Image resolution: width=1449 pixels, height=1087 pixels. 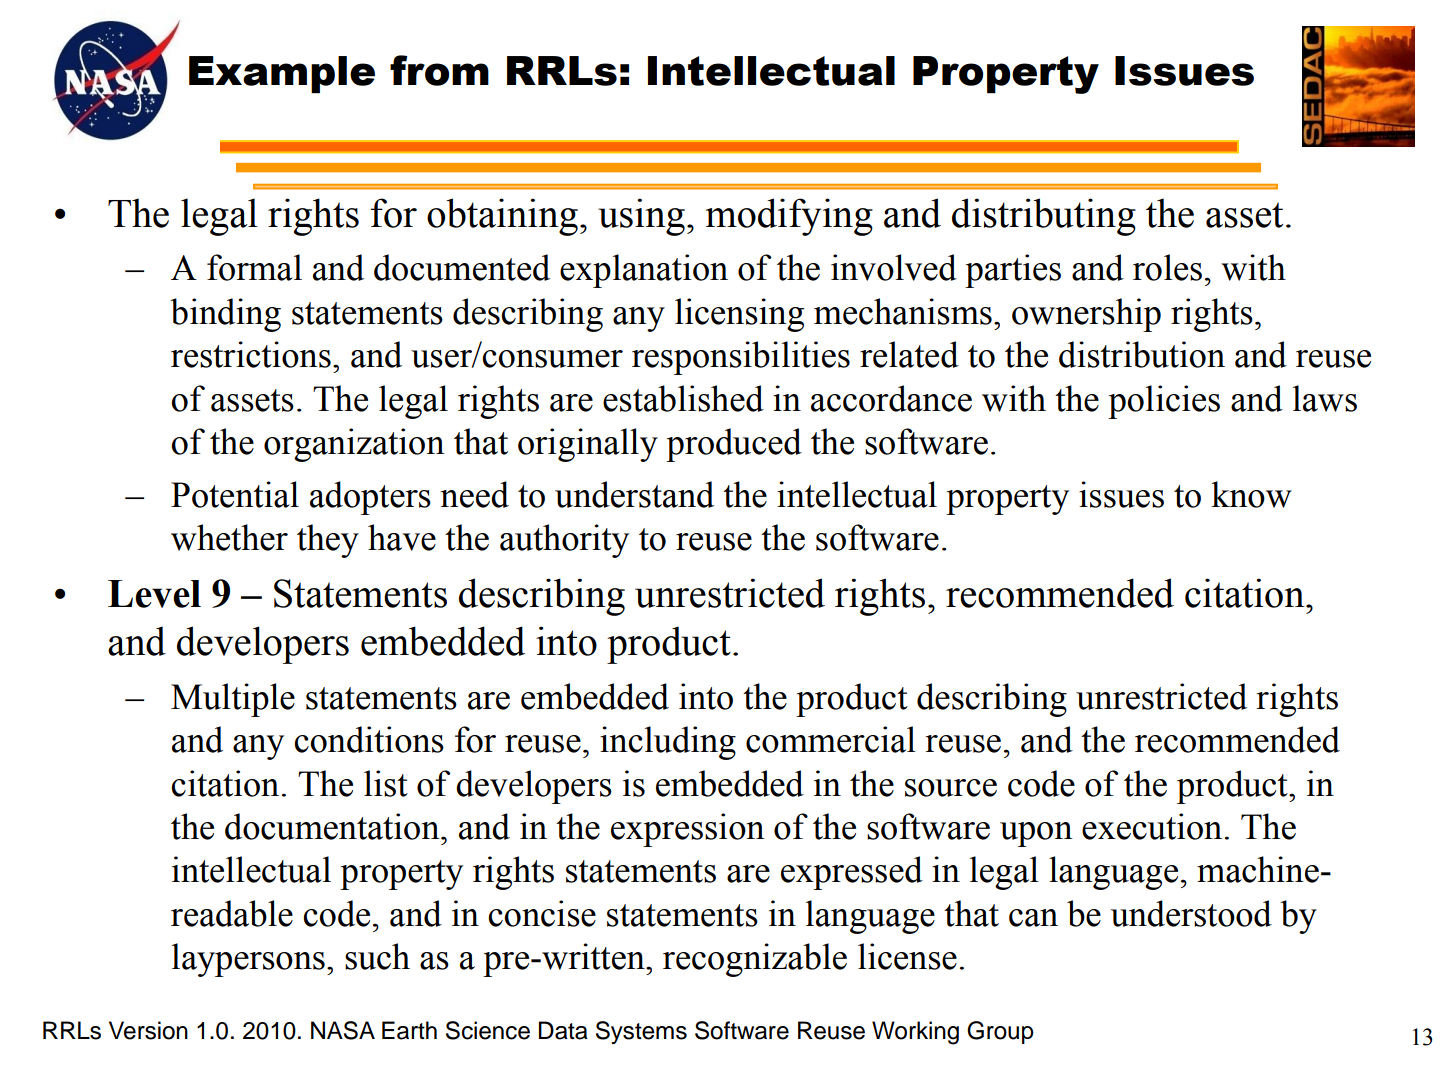 What do you see at coordinates (328, 541) in the image?
I see `they` at bounding box center [328, 541].
